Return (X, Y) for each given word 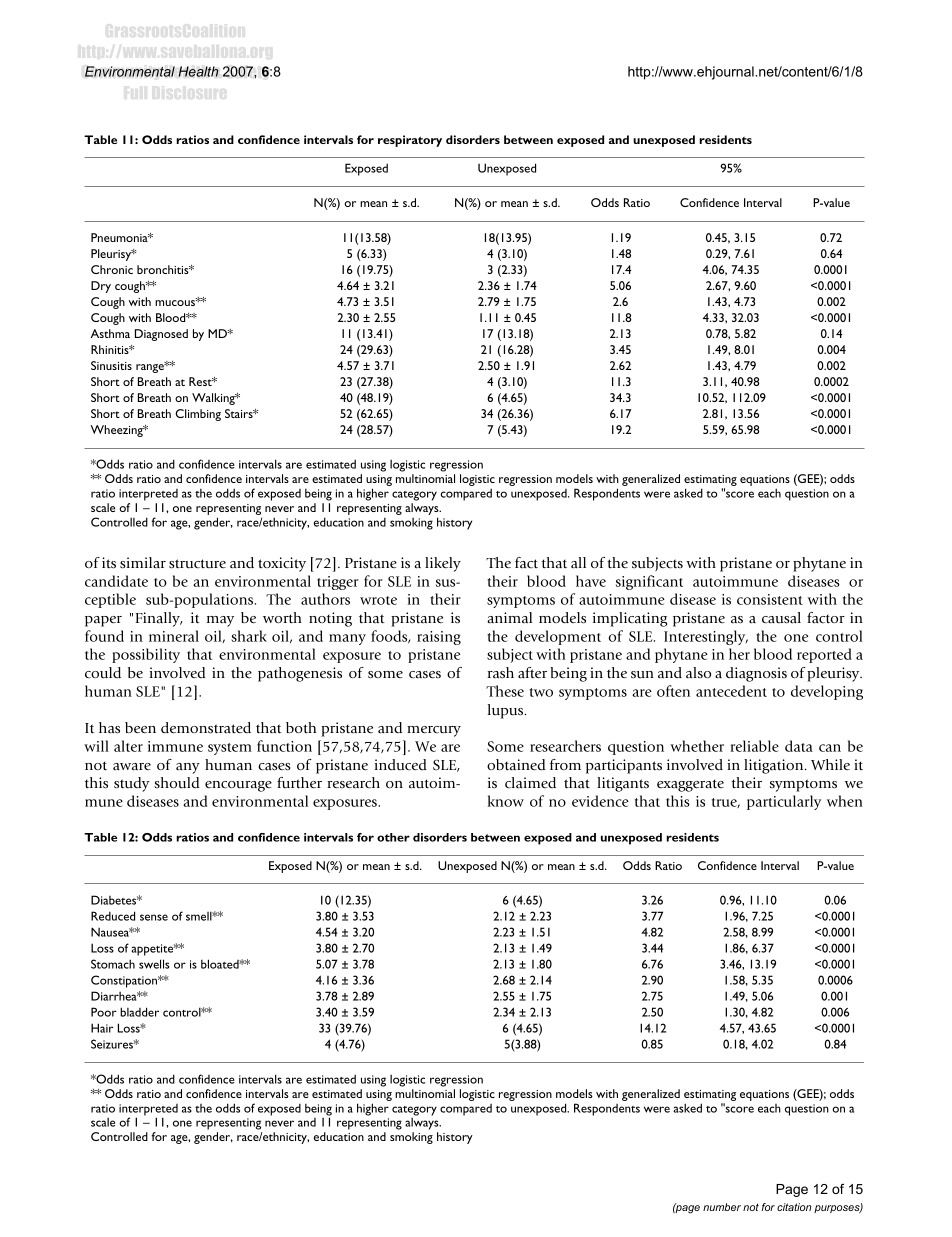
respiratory (410, 141)
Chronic (112, 269)
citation (794, 1207)
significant (649, 582)
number (722, 1207)
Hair (102, 1028)
